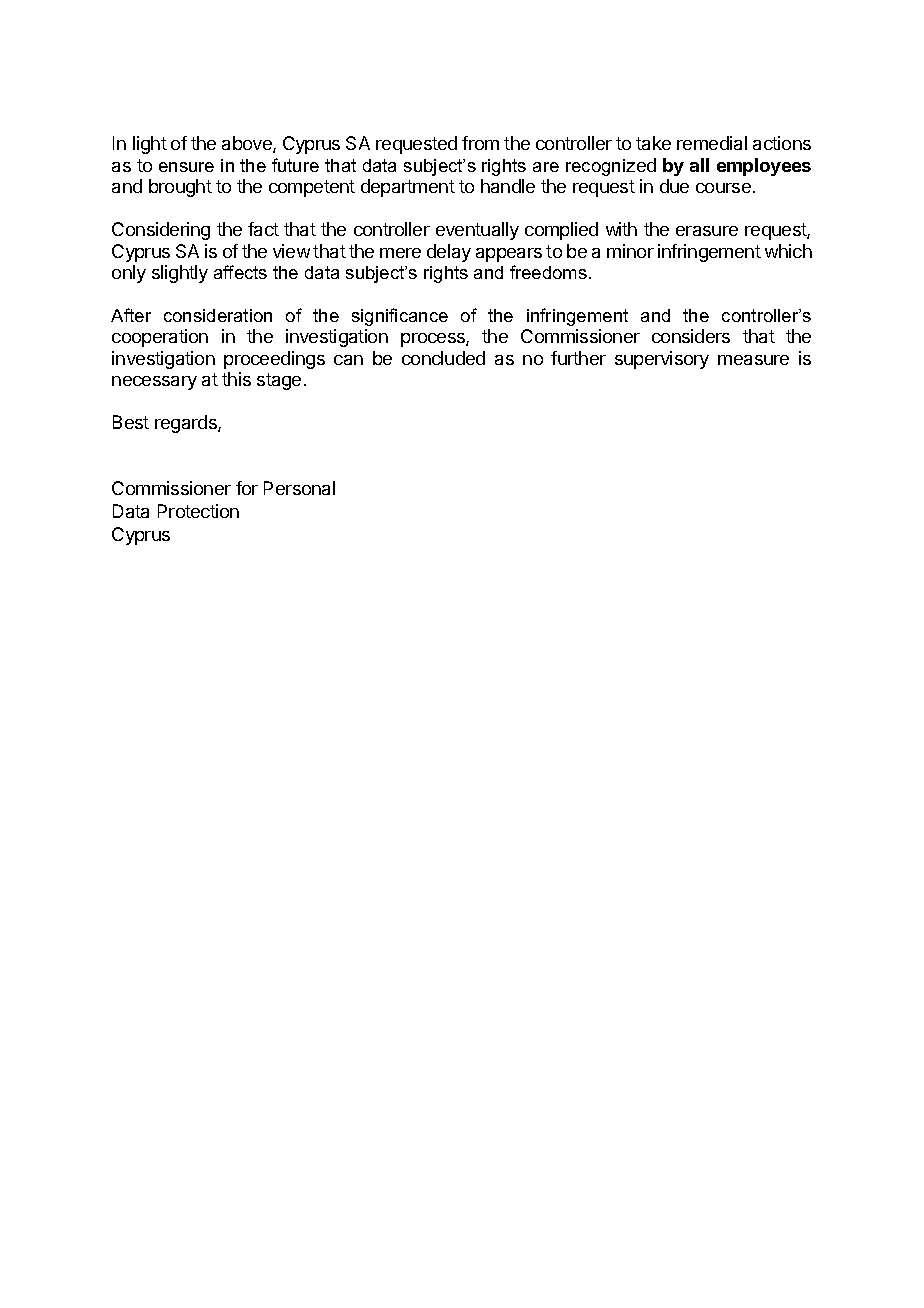  I want to click on remedial, so click(712, 143).
